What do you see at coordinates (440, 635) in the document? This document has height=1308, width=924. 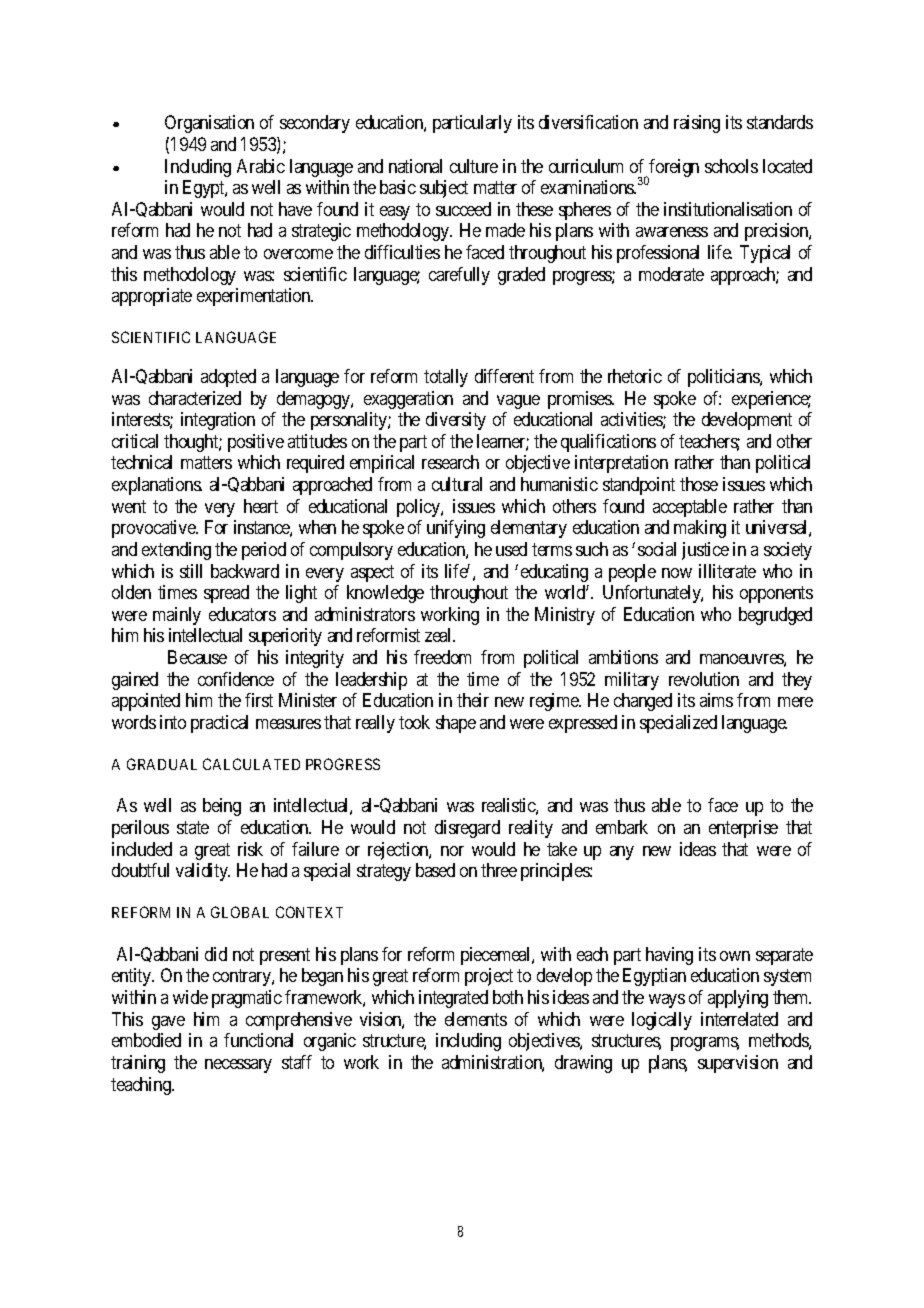 I see `zeal` at bounding box center [440, 635].
